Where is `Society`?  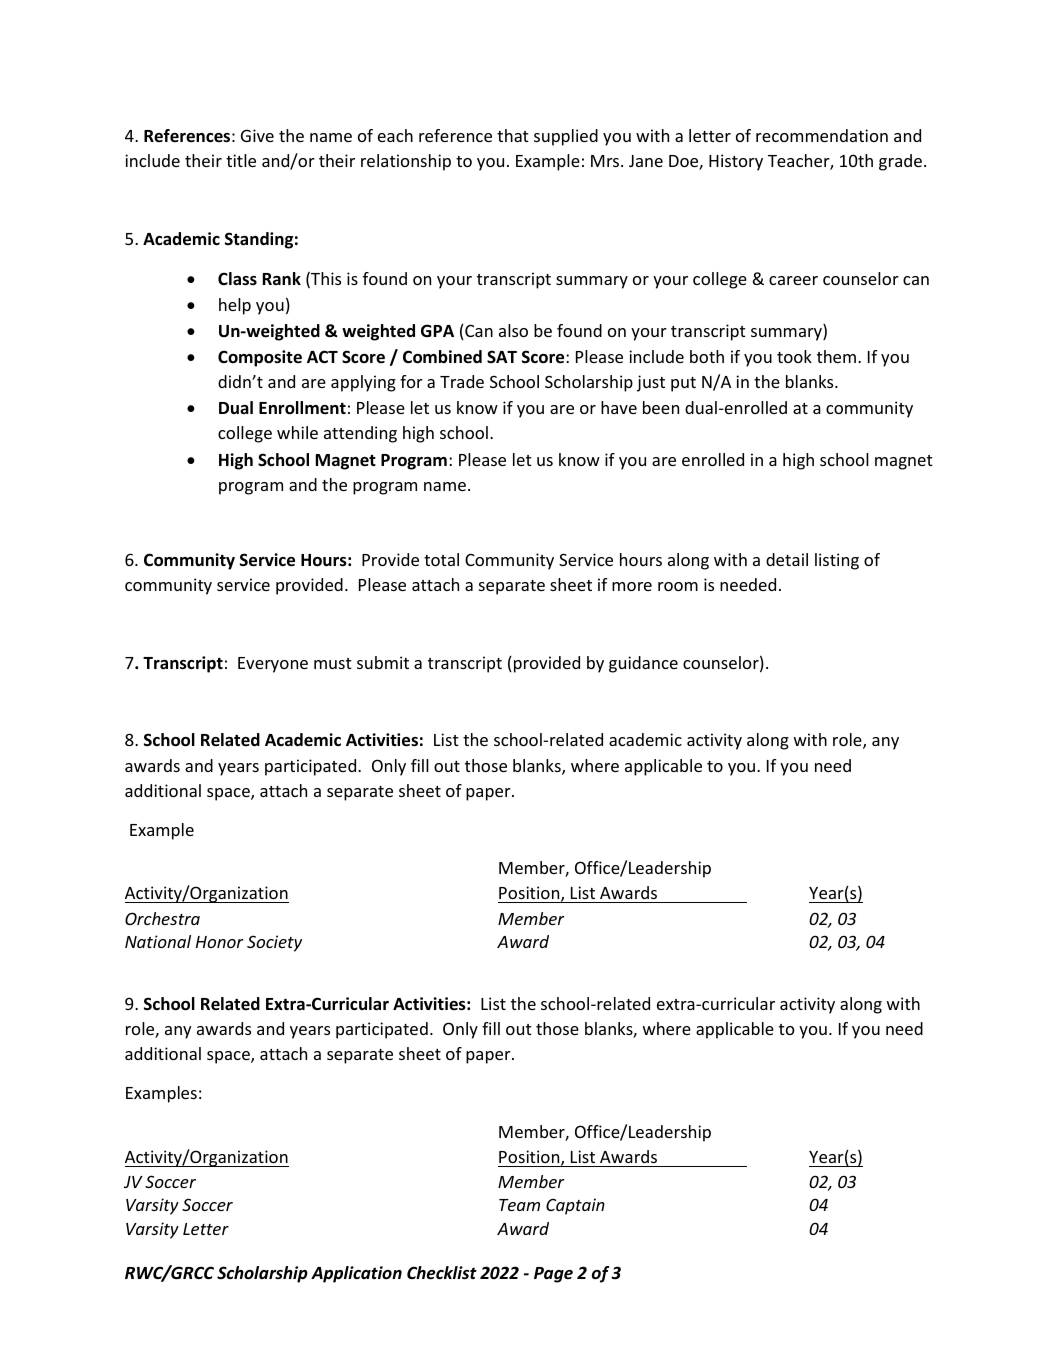
Society is located at coordinates (274, 943).
